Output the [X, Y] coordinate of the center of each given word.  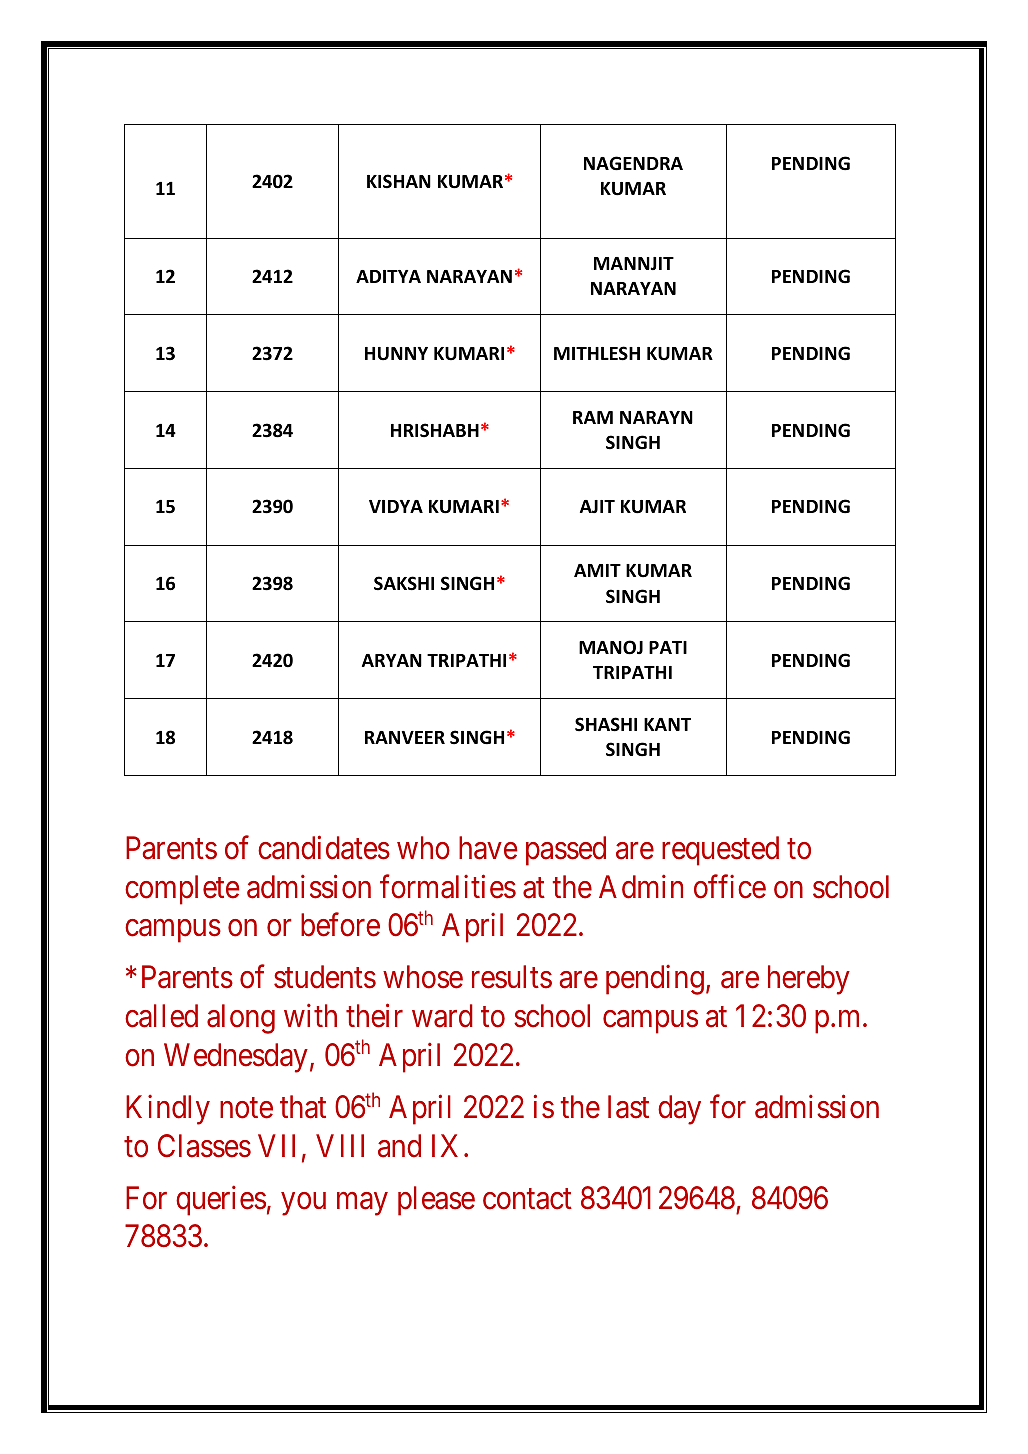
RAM [593, 417]
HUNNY [396, 354]
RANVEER [405, 737]
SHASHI [606, 724]
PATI [668, 647]
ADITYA [388, 276]
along [241, 1019]
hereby [809, 980]
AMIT [597, 570]
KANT [667, 724]
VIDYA [396, 506]
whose [423, 977]
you [303, 1204]
